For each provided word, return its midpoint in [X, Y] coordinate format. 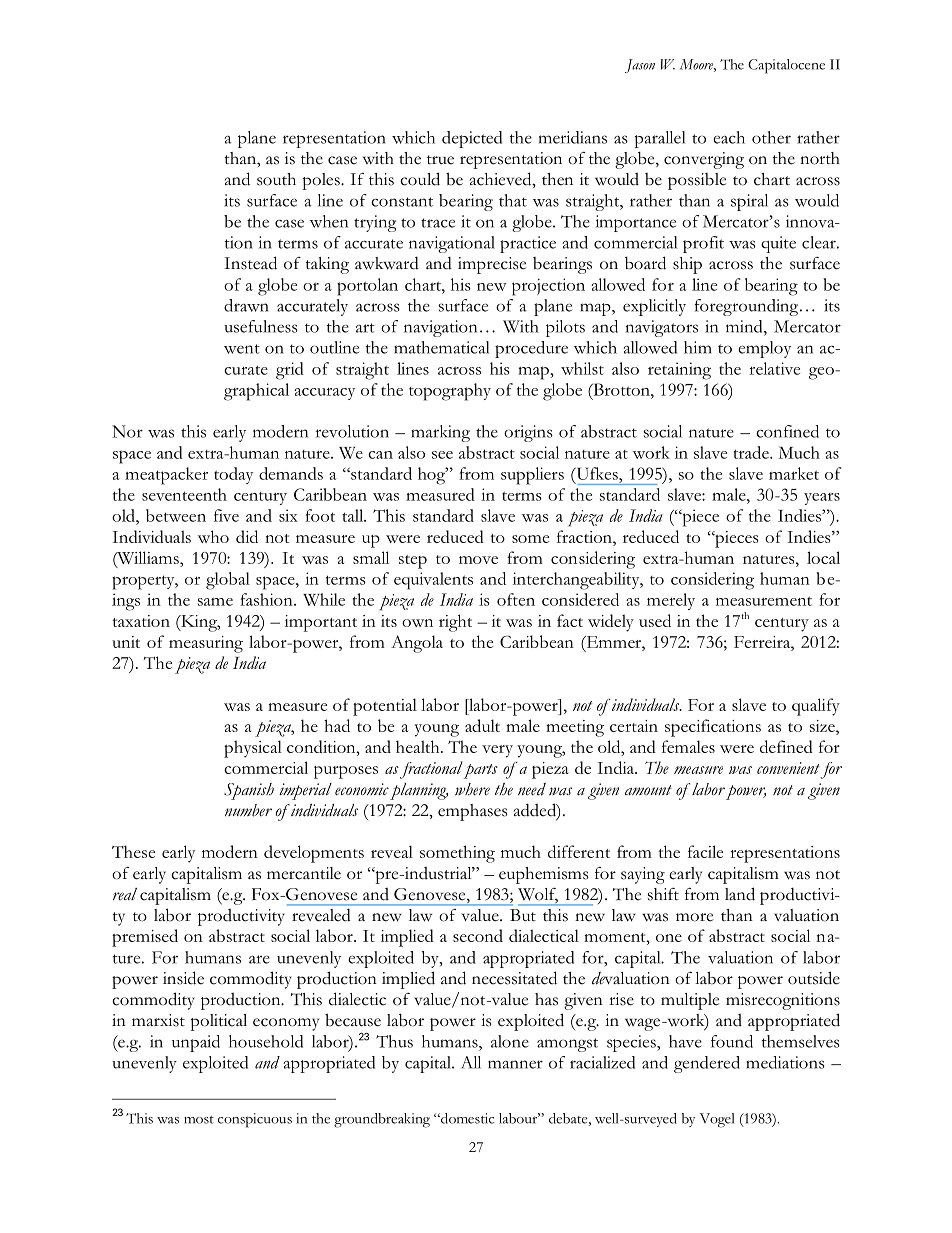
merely [671, 601]
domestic [466, 1118]
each [729, 137]
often [516, 599]
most [199, 1120]
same [215, 602]
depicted [472, 139]
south [276, 179]
